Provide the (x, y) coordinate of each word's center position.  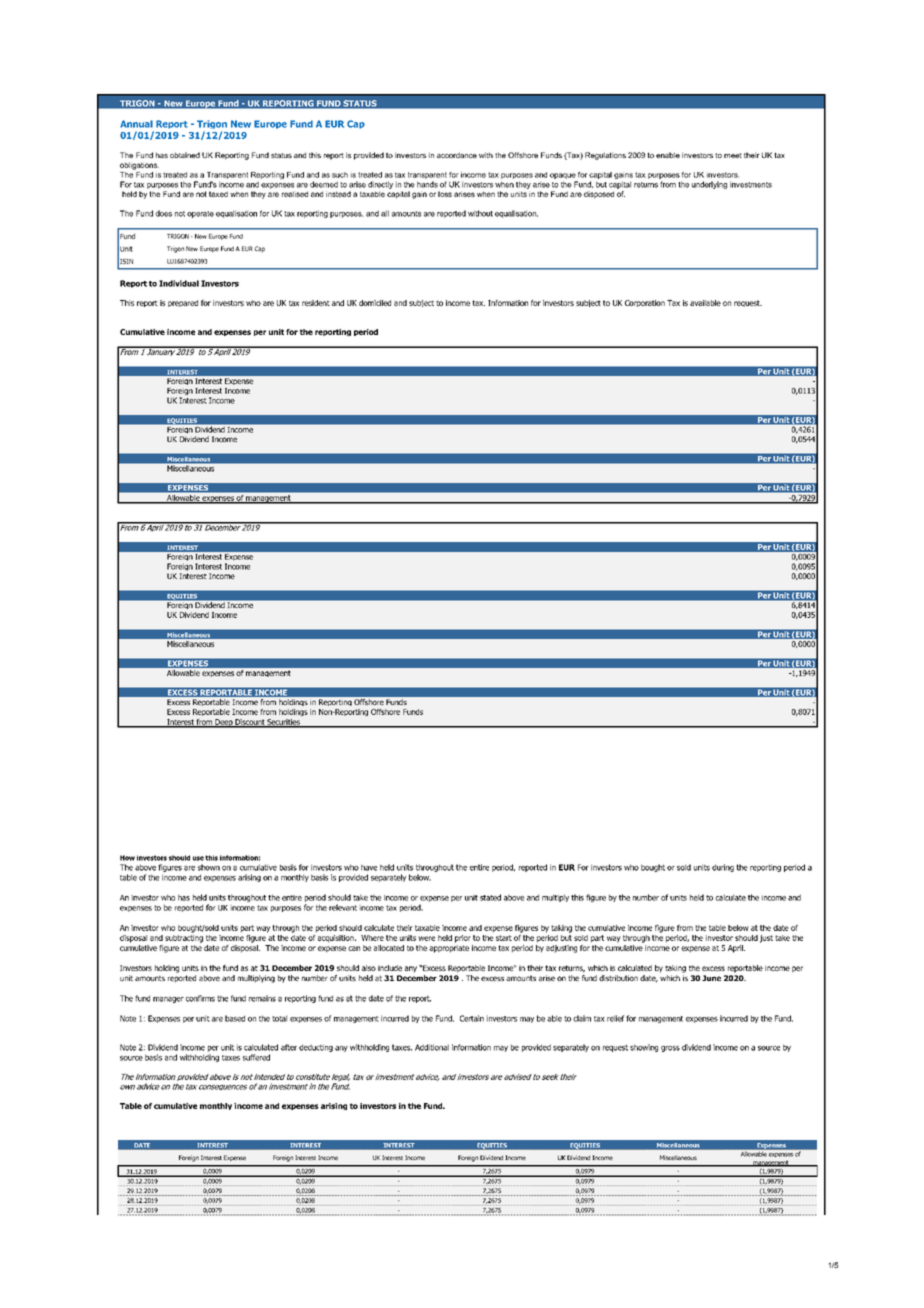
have (369, 867)
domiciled (375, 303)
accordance (457, 155)
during (723, 868)
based (235, 1018)
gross (670, 1049)
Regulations (605, 156)
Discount (250, 723)
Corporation (645, 303)
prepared (183, 303)
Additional (432, 1047)
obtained (185, 155)
